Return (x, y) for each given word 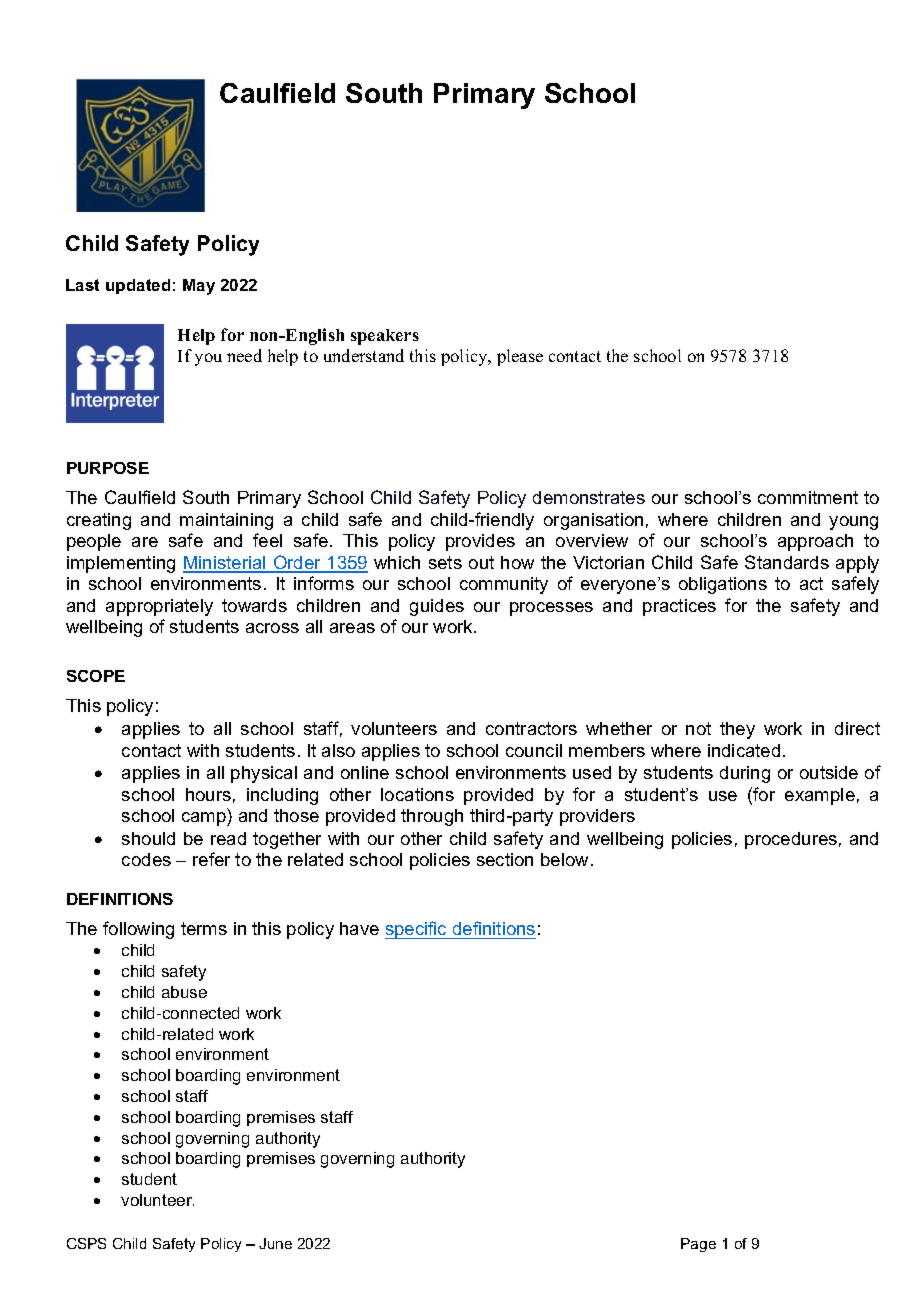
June (275, 1243)
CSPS (86, 1243)
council (534, 750)
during (745, 774)
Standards (787, 562)
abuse (184, 992)
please (520, 357)
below (564, 859)
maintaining (226, 521)
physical (264, 774)
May (199, 287)
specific (417, 930)
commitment (808, 497)
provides (480, 542)
